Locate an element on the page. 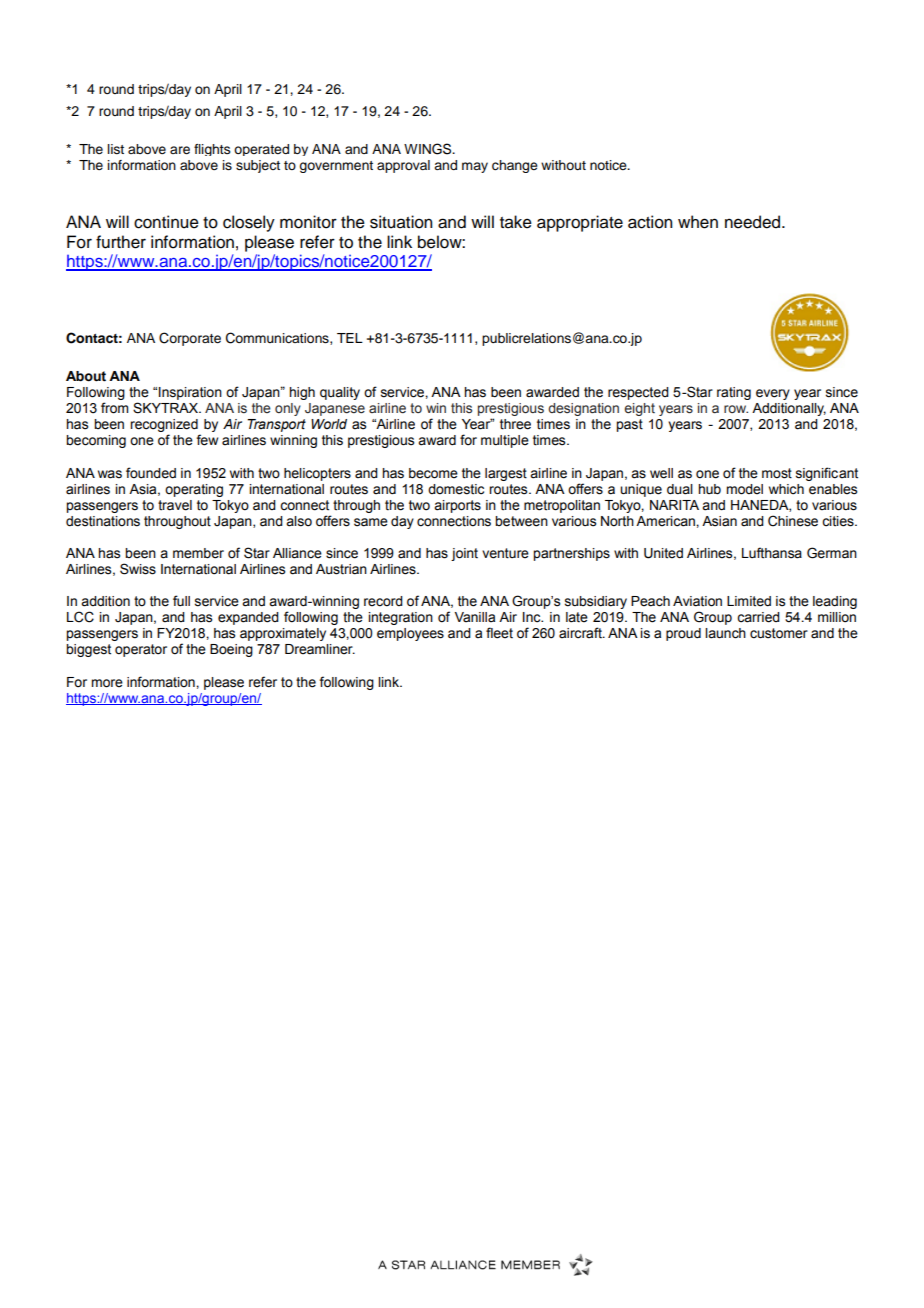 This page has width=924, height=1308. row is located at coordinates (736, 409).
